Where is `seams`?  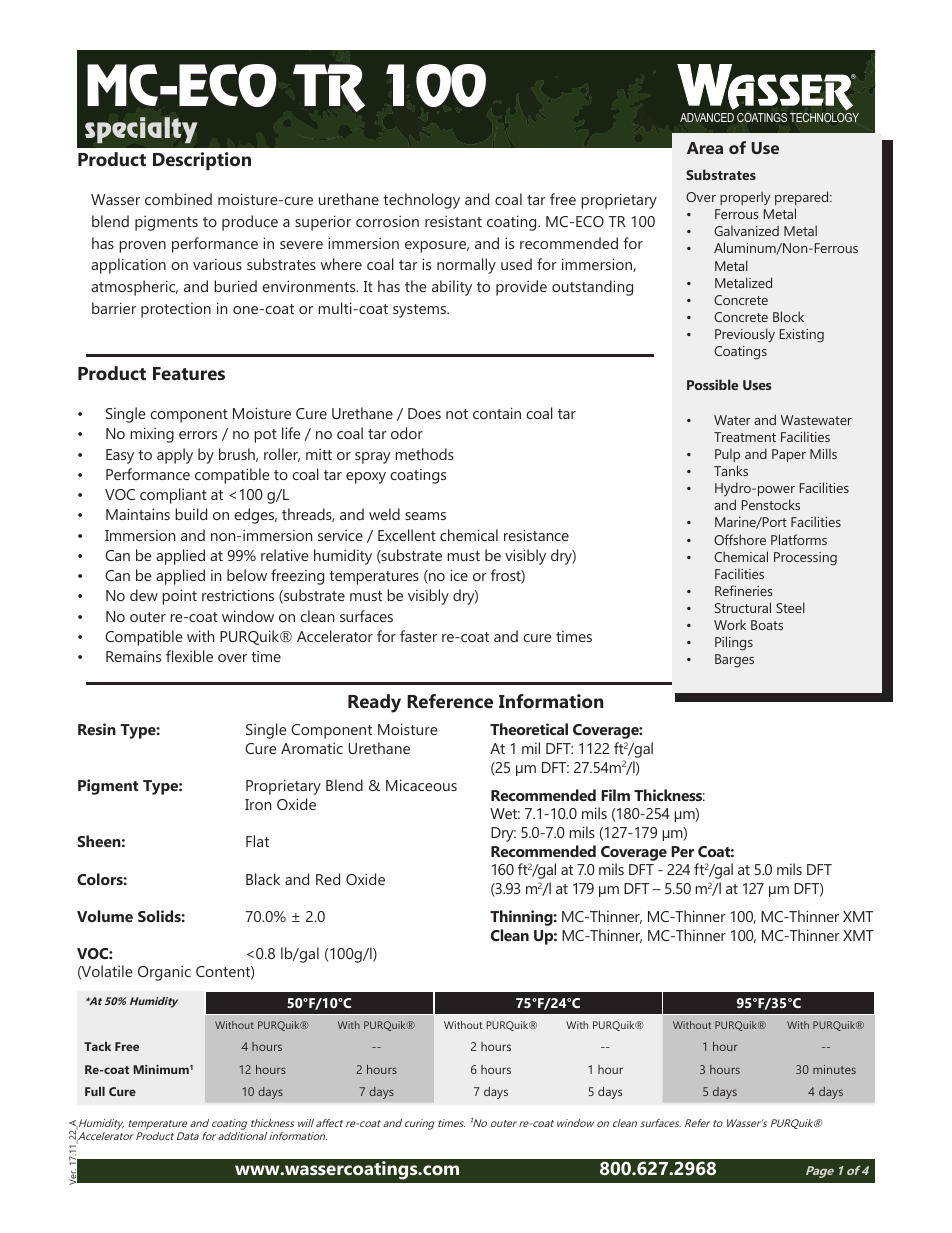 seams is located at coordinates (425, 516).
